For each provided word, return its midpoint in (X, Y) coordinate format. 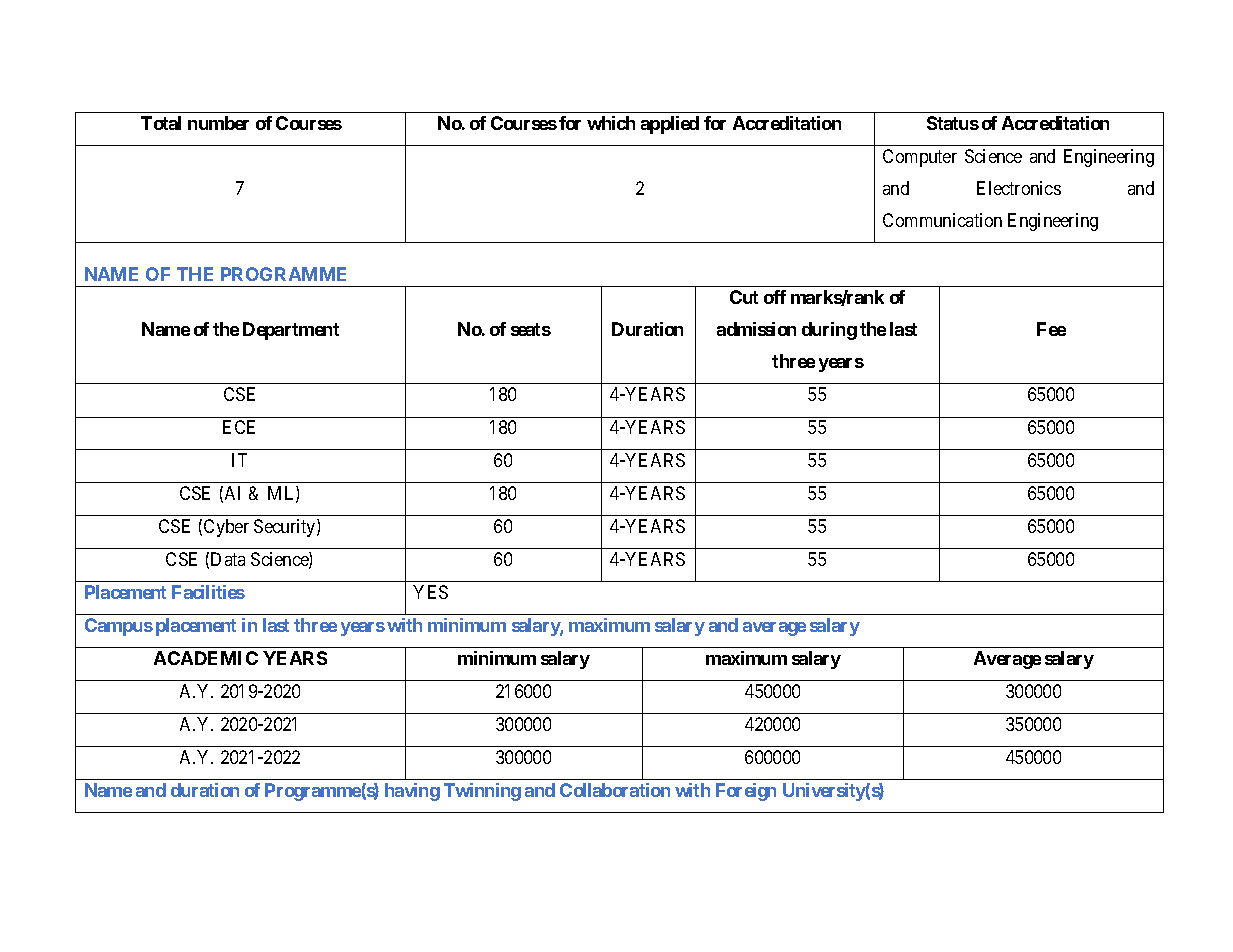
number (218, 123)
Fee (1051, 329)
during (829, 331)
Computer (920, 158)
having (412, 792)
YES (430, 592)
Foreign (746, 792)
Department (291, 331)
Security (286, 528)
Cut (744, 297)
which (611, 123)
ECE (239, 427)
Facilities (208, 592)
